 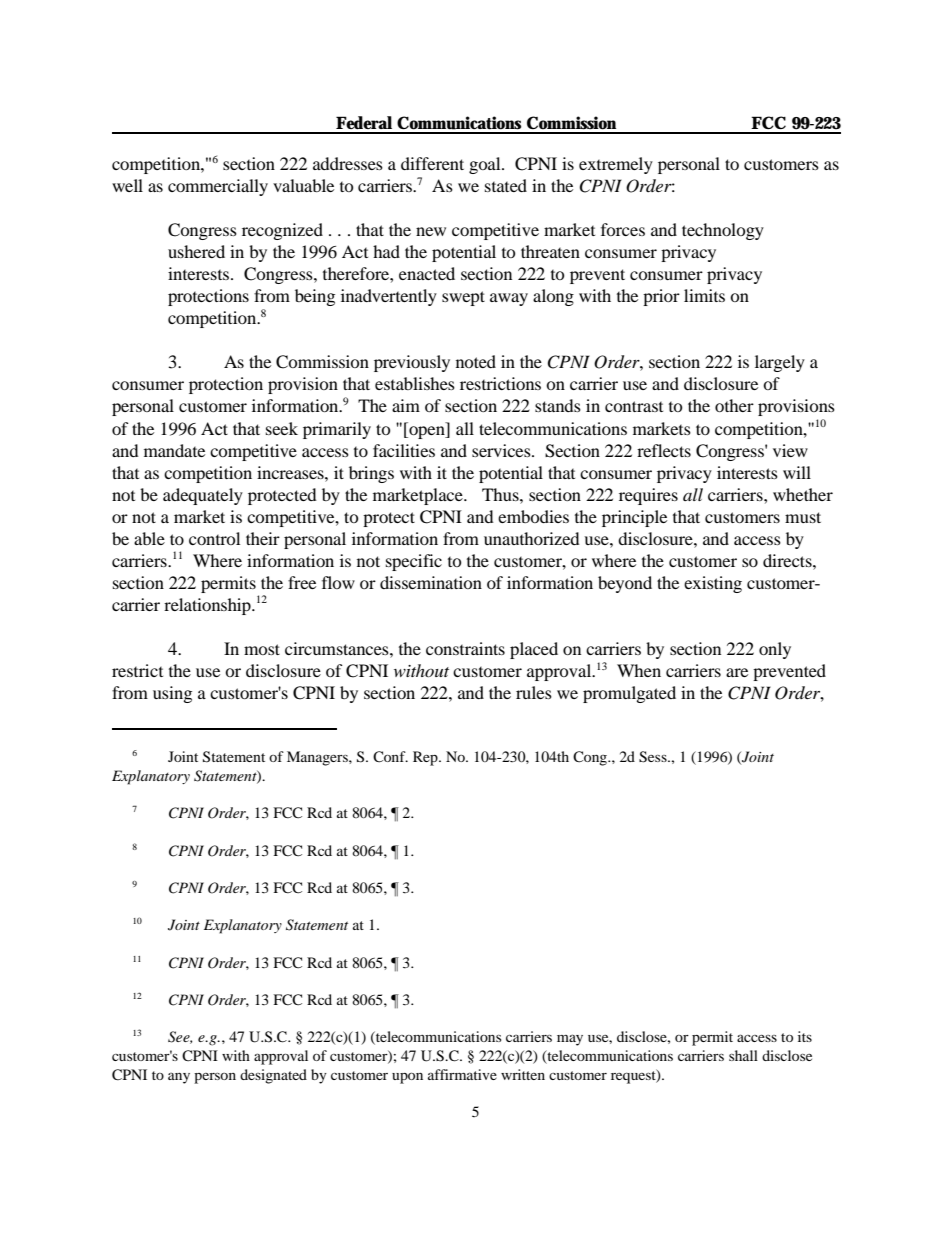 What do you see at coordinates (486, 165) in the document?
I see `goal` at bounding box center [486, 165].
